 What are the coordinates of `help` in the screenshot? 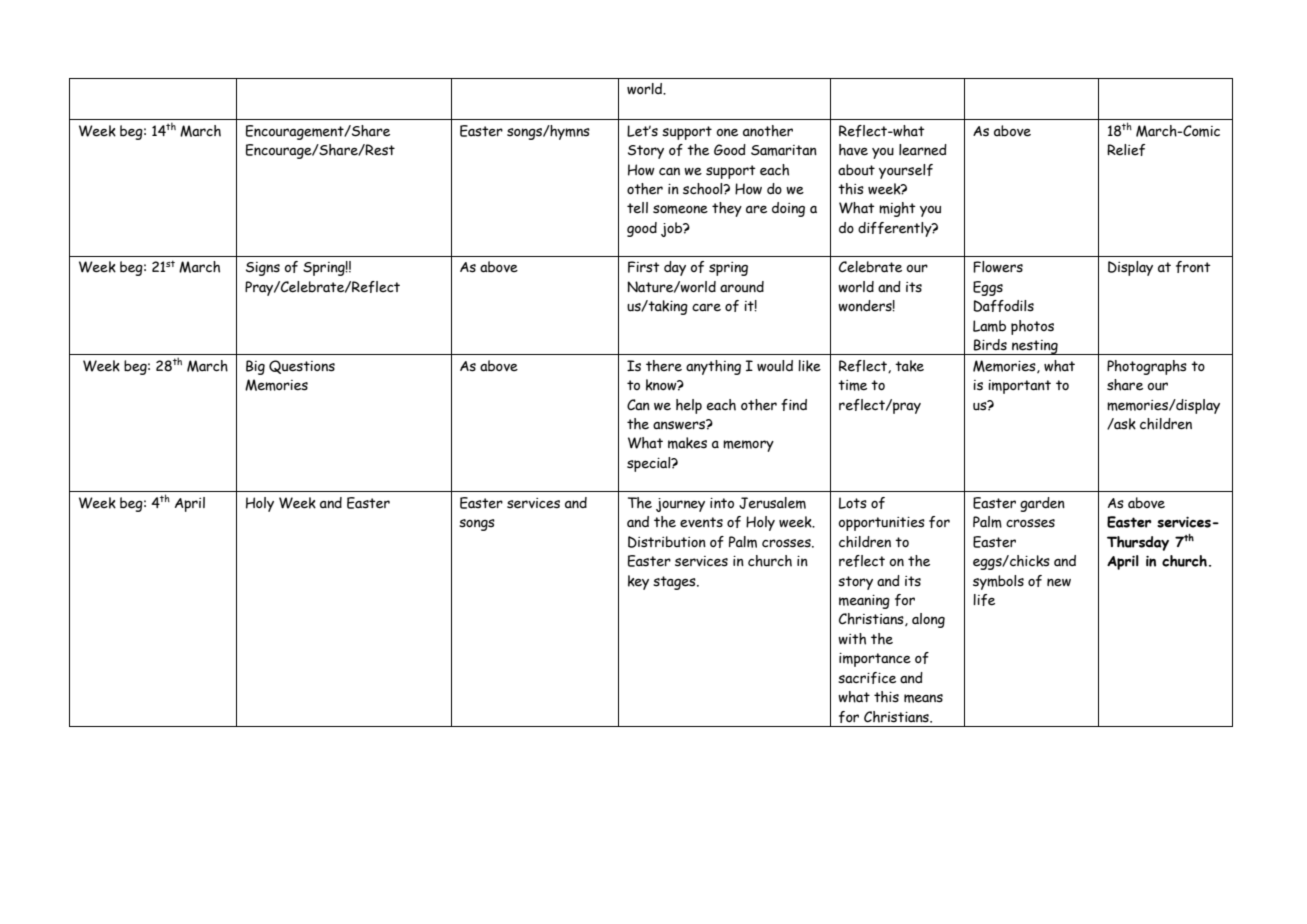 It's located at (689, 406).
